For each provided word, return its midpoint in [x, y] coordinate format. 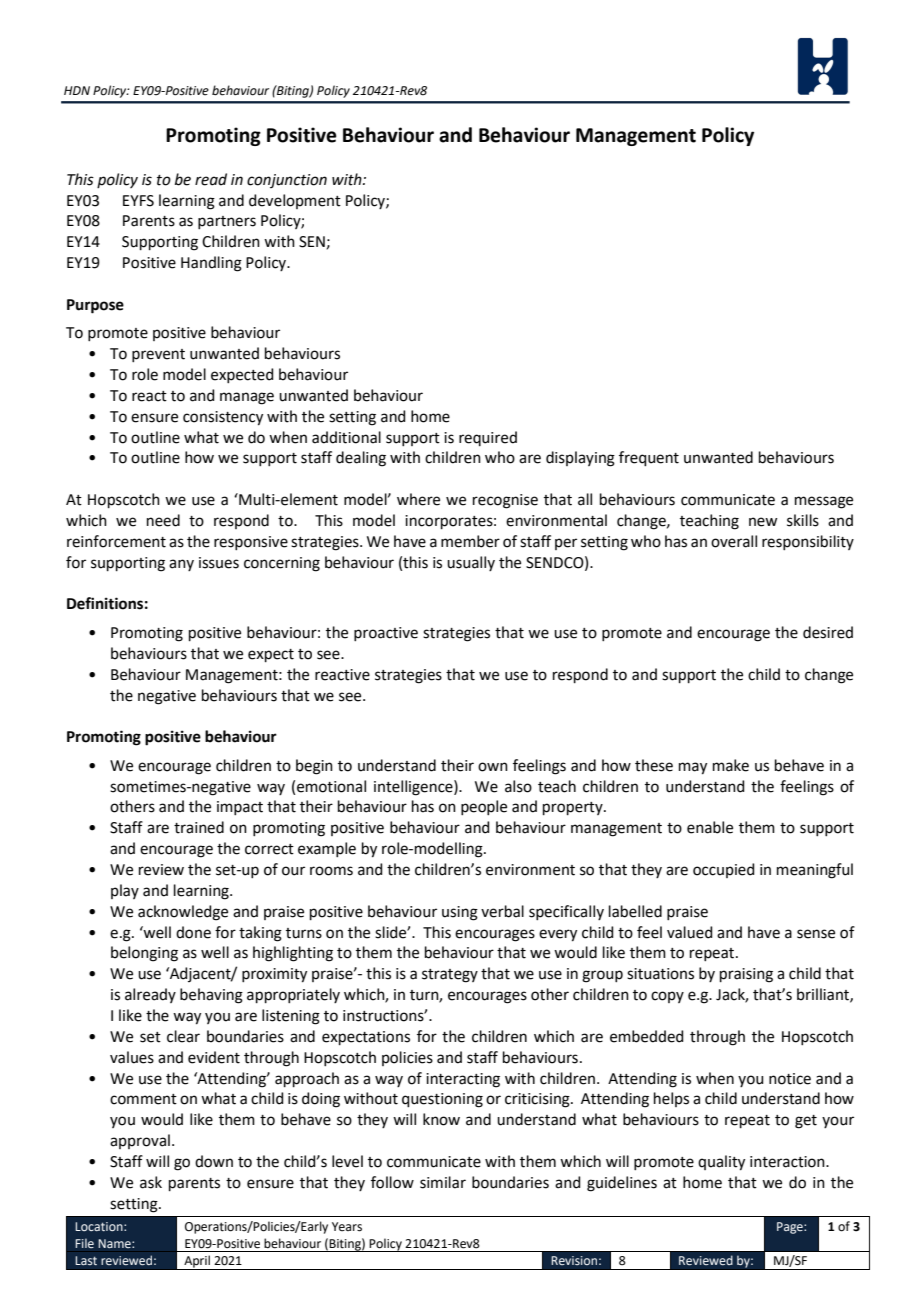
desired [828, 632]
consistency [223, 418]
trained [199, 827]
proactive [386, 634]
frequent [649, 458]
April [197, 1262]
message [824, 502]
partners [227, 222]
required [488, 438]
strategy [450, 976]
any [181, 565]
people [484, 807]
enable [710, 827]
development [295, 201]
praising [746, 975]
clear [183, 1036]
